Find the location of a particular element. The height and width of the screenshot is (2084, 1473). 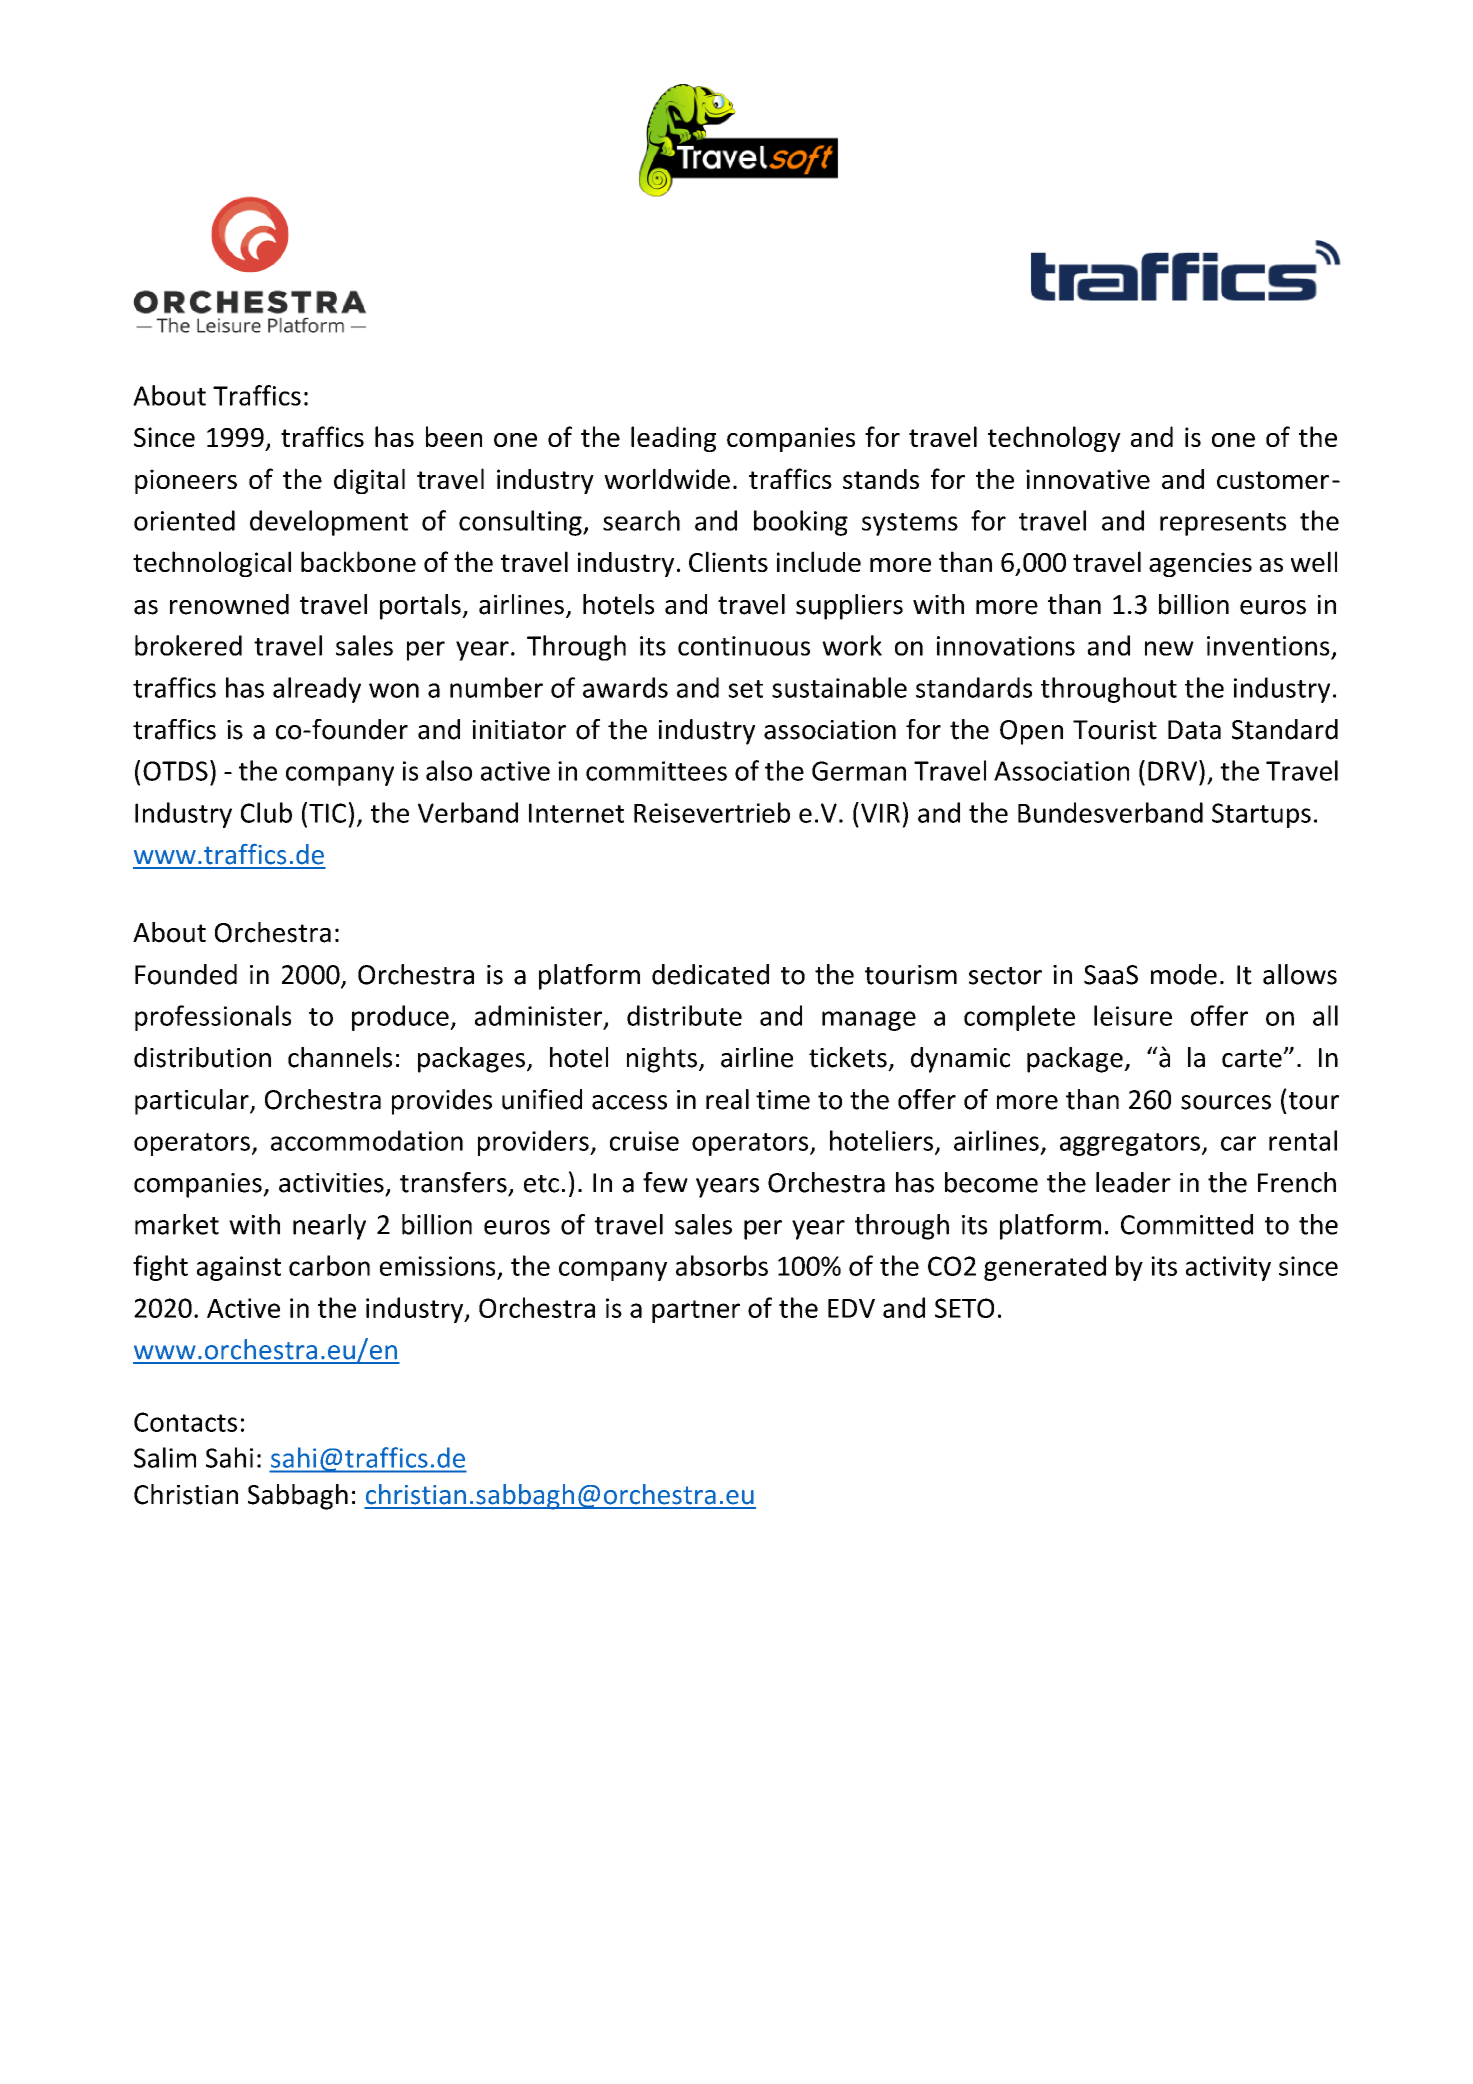

SETO is located at coordinates (964, 1308).
